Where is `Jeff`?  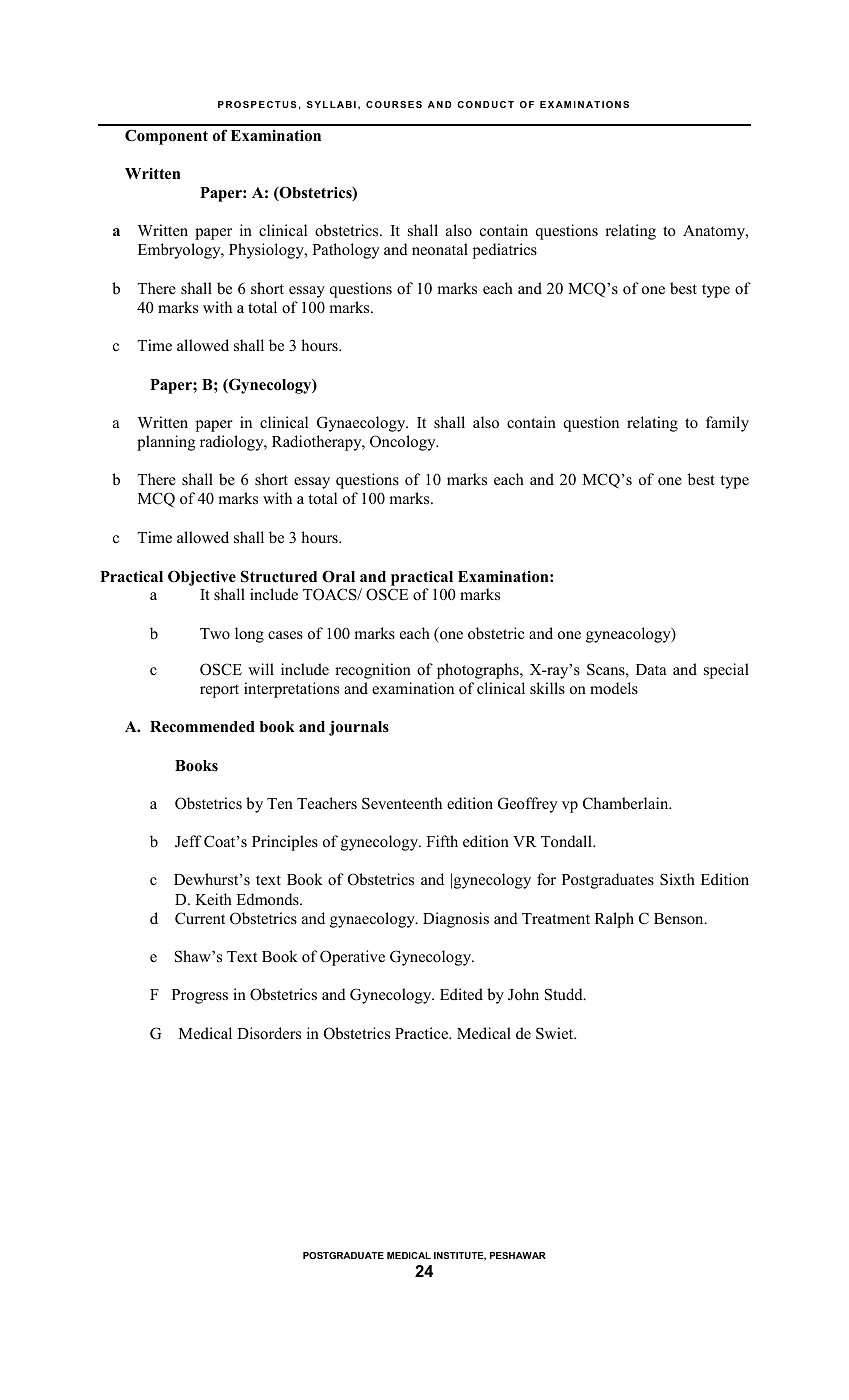
Jeff is located at coordinates (188, 841).
